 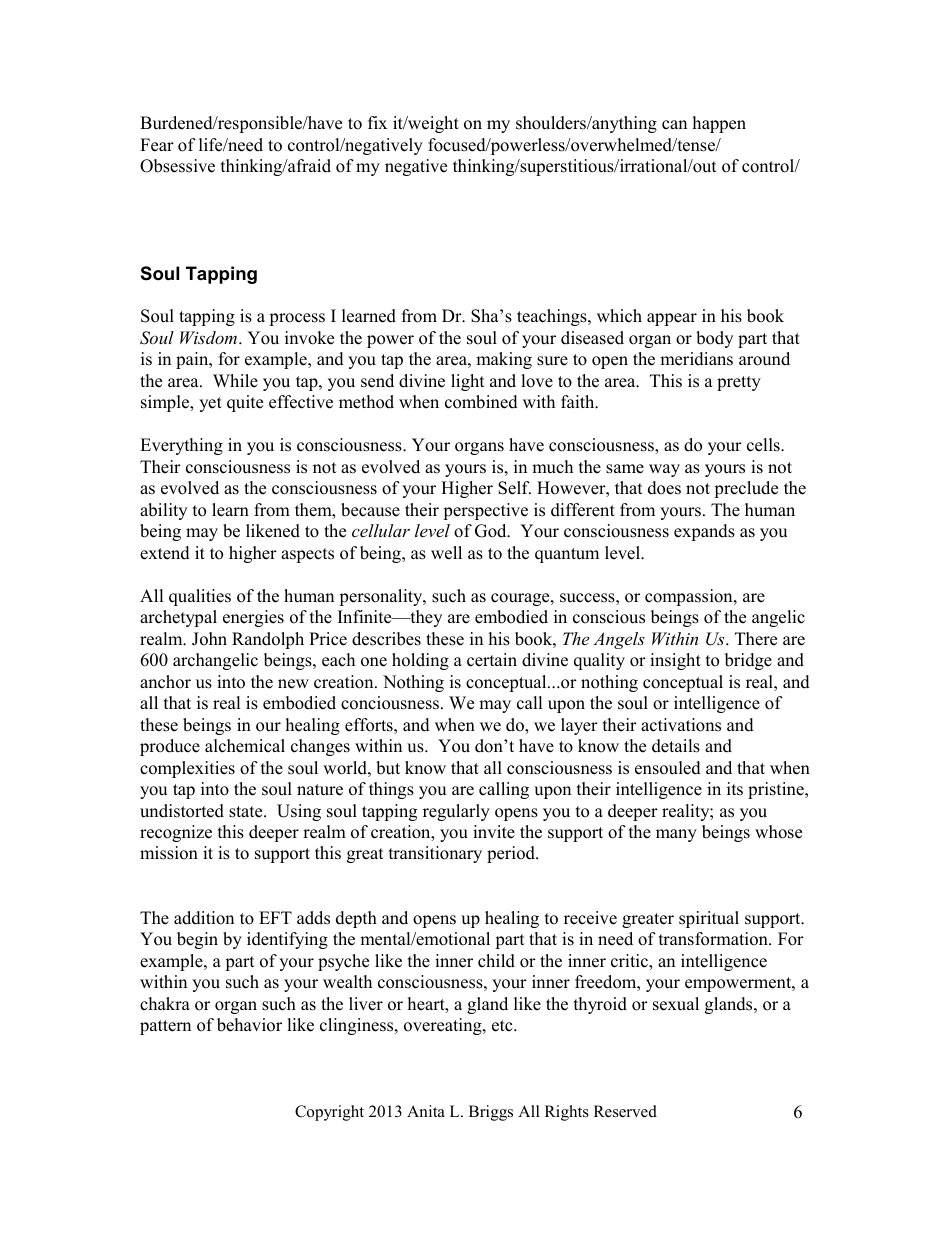 I want to click on Obsessive, so click(x=177, y=166).
